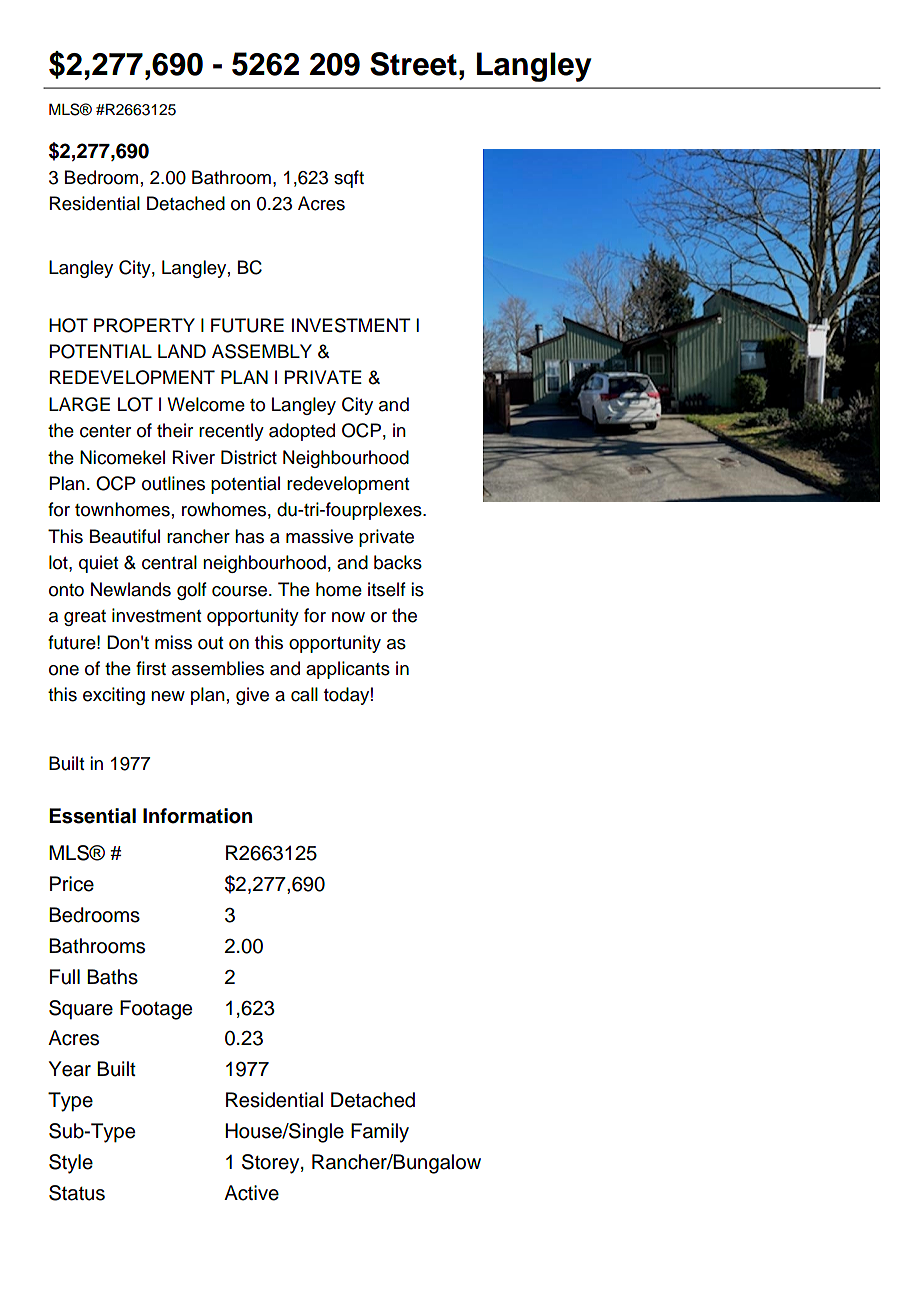  I want to click on ASSEMBLY, so click(262, 351).
